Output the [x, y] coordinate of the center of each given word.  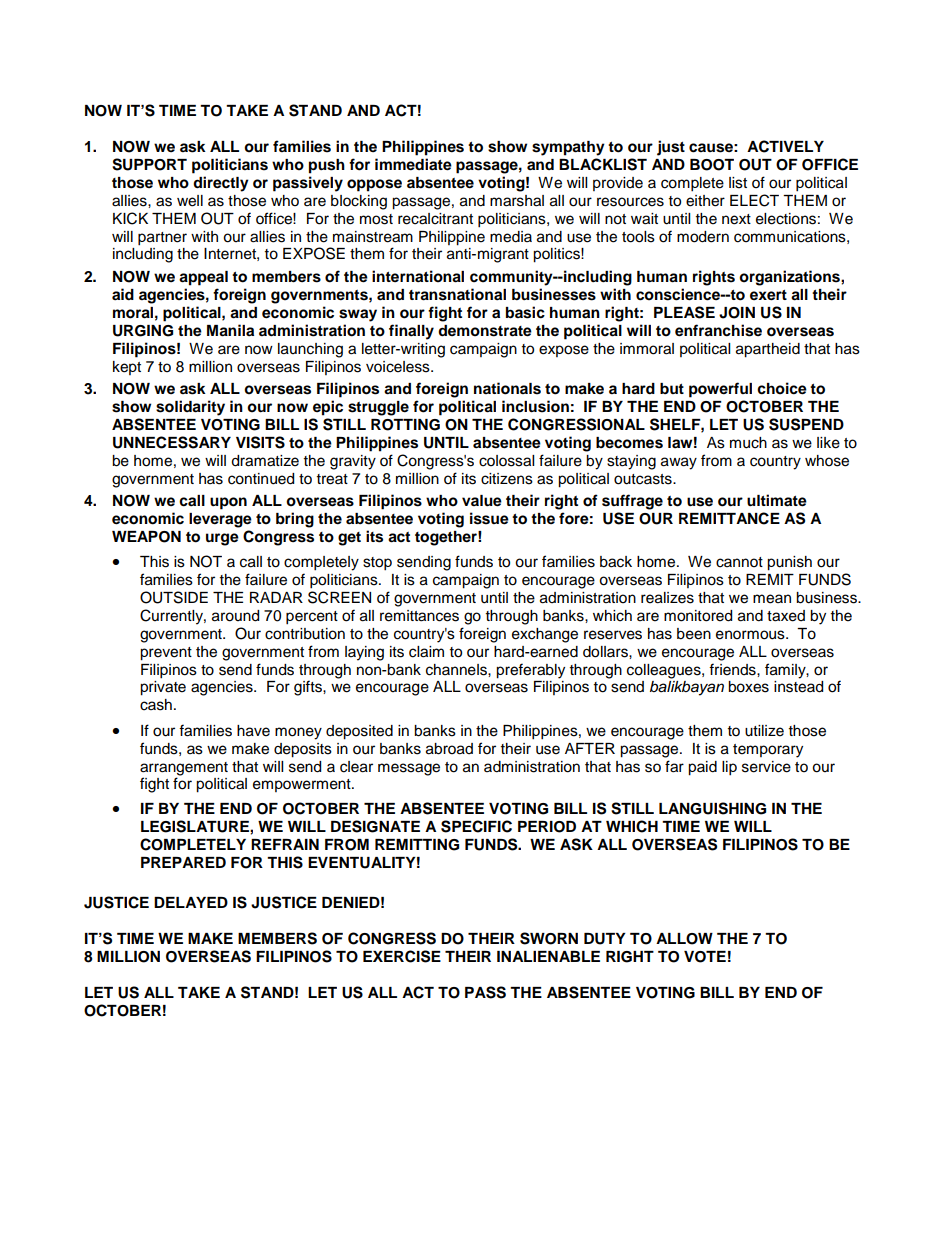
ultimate [777, 500]
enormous [751, 635]
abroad [449, 749]
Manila [230, 330]
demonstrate [485, 331]
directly [221, 184]
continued [261, 479]
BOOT [712, 165]
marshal [517, 201]
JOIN [737, 313]
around [235, 616]
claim [426, 652]
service [766, 767]
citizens [507, 479]
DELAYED [191, 902]
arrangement [184, 769]
